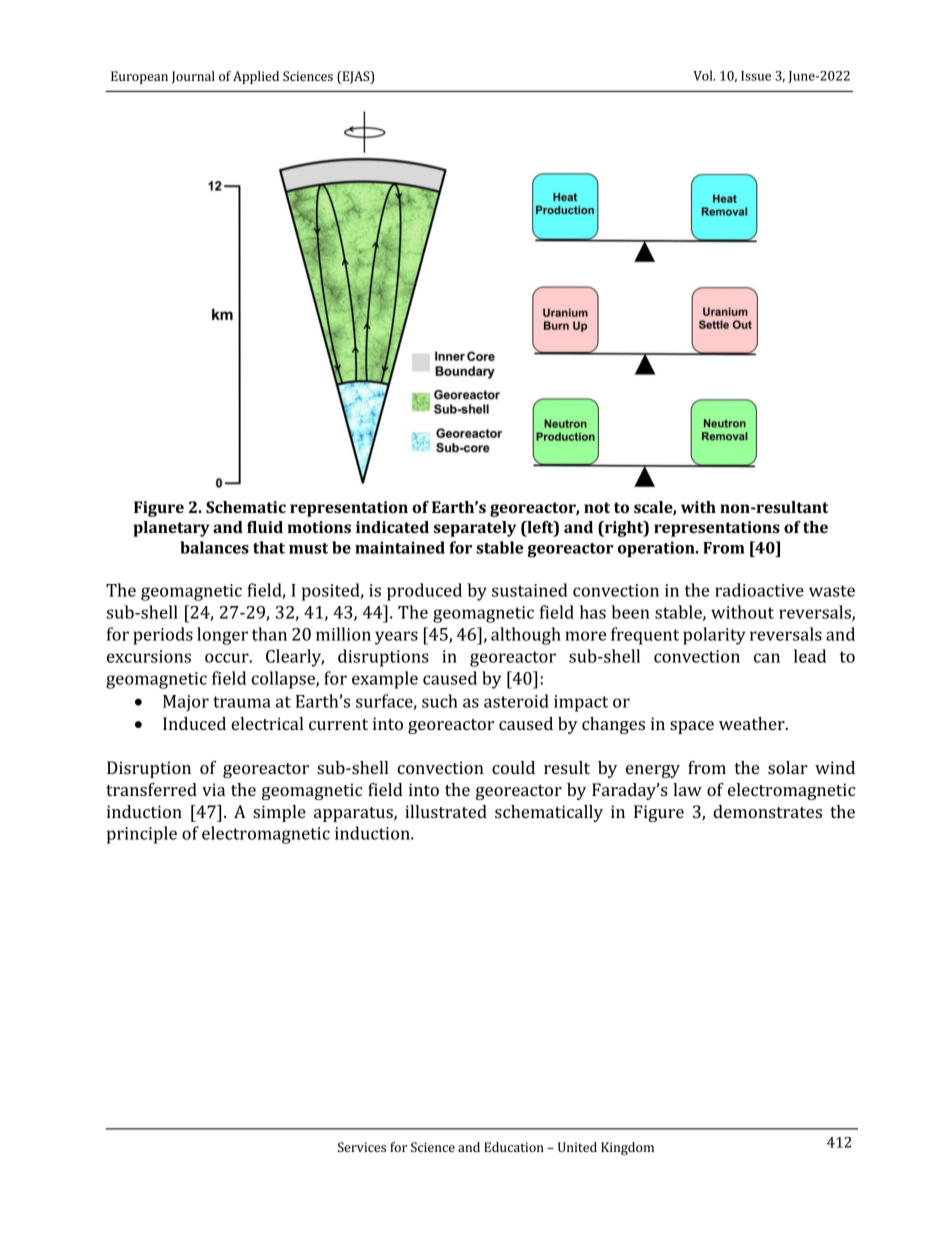 The width and height of the screenshot is (952, 1233). Describe the element at coordinates (514, 1147) in the screenshot. I see `Education` at that location.
